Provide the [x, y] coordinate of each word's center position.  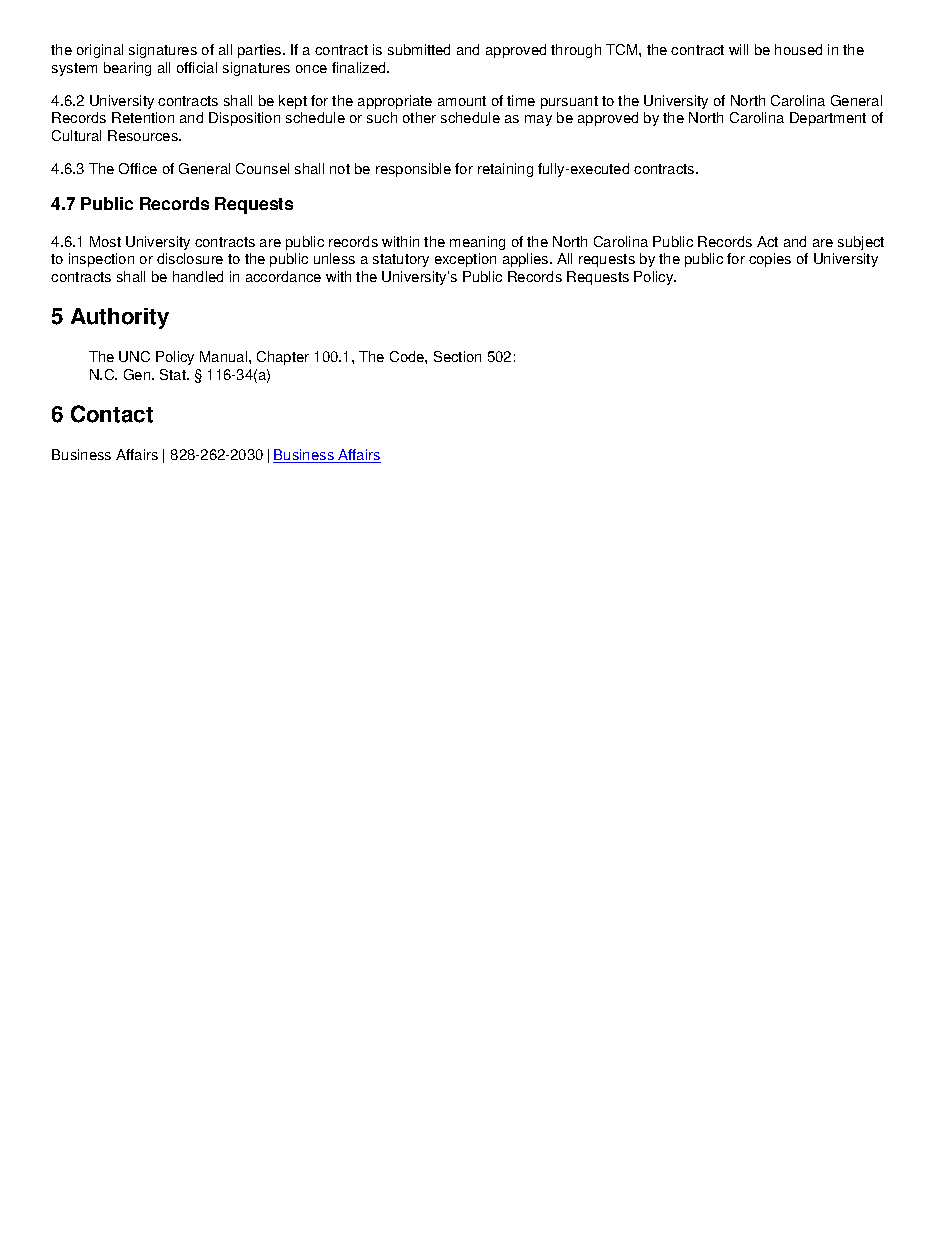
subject [861, 243]
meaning [477, 243]
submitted [419, 49]
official [197, 67]
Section [457, 356]
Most [105, 241]
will [738, 49]
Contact [112, 414]
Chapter [283, 358]
